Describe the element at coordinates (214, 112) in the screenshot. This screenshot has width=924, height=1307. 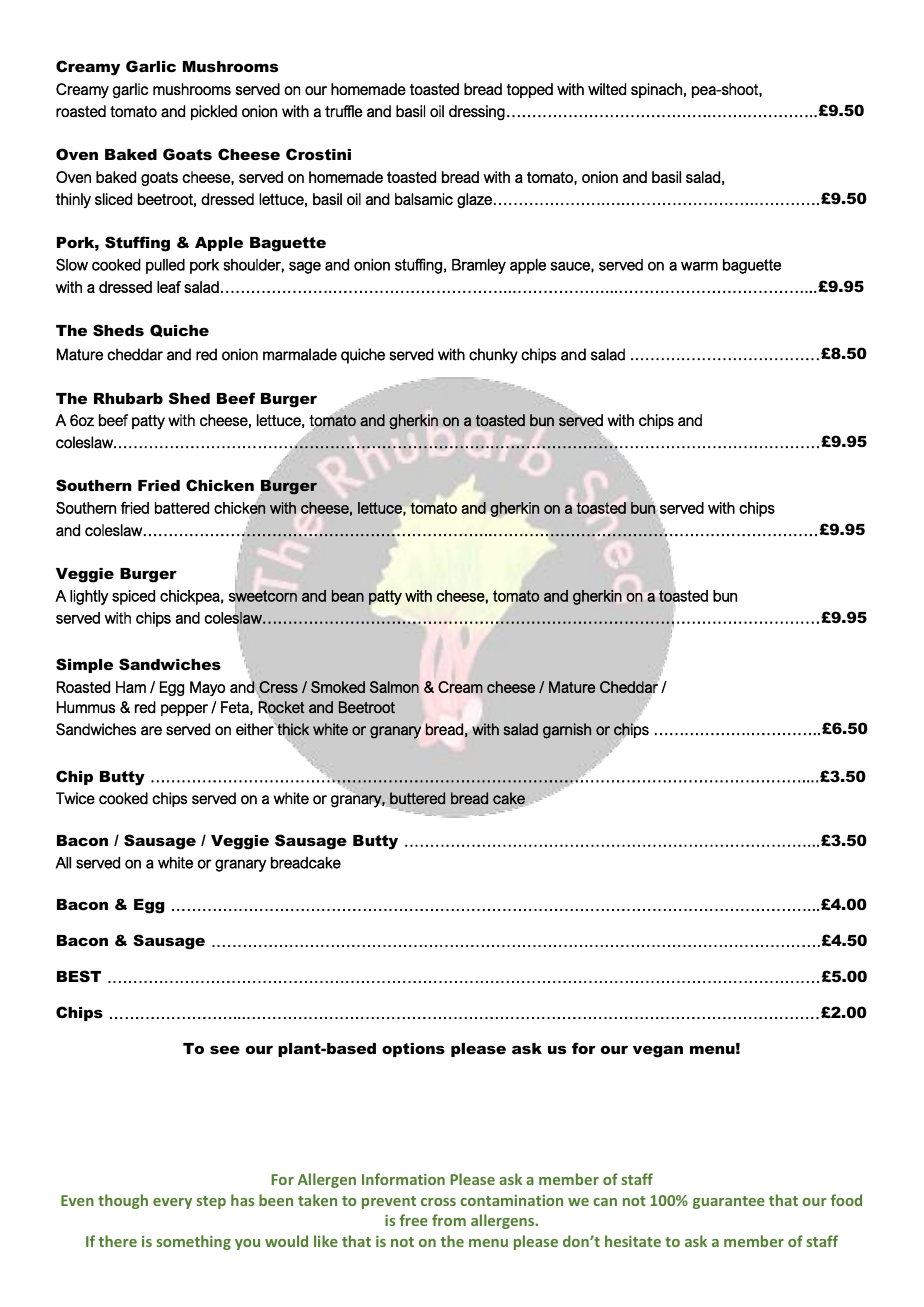
I see `pickled` at that location.
